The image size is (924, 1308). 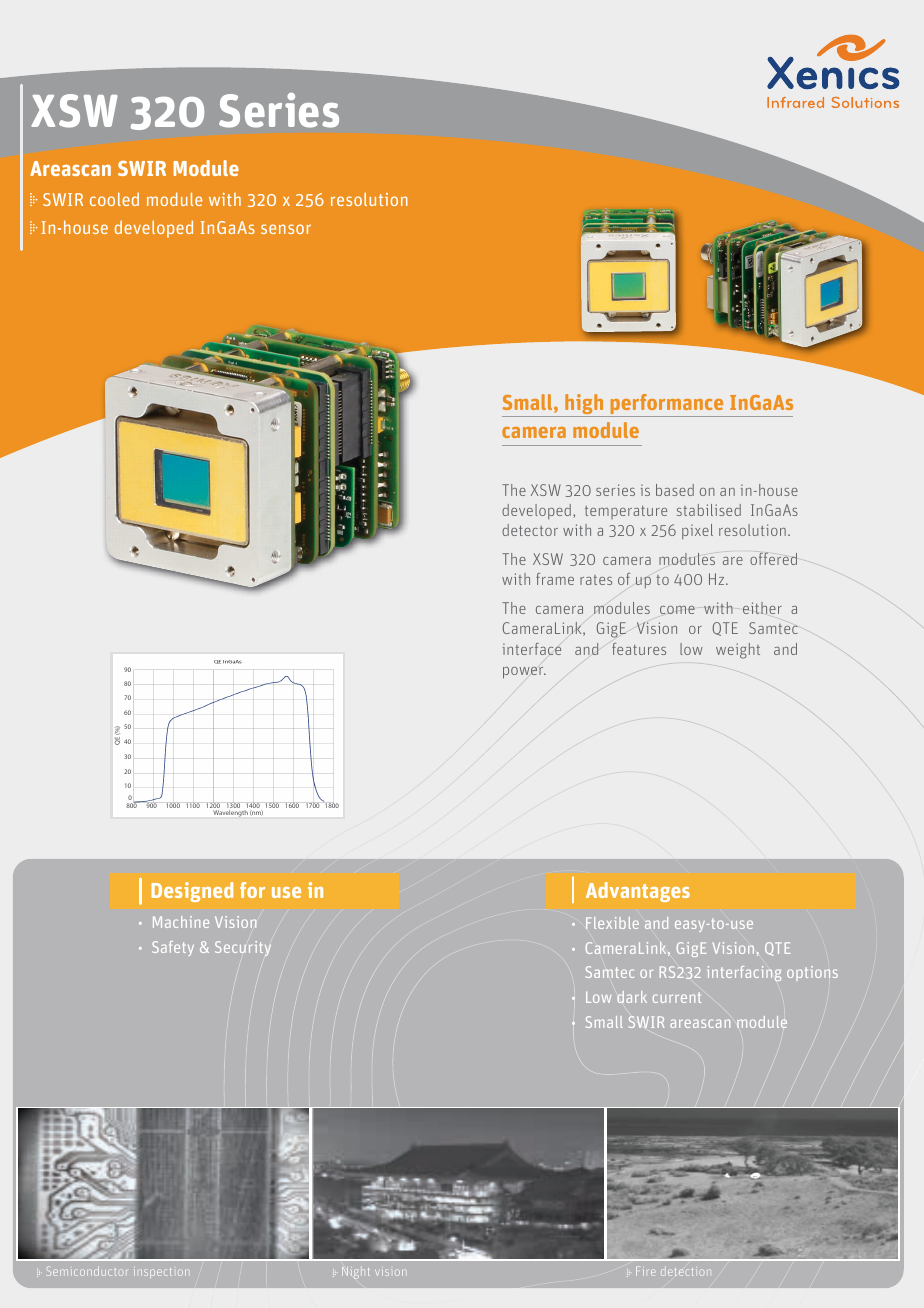 What do you see at coordinates (744, 973) in the image?
I see `interfacing` at bounding box center [744, 973].
